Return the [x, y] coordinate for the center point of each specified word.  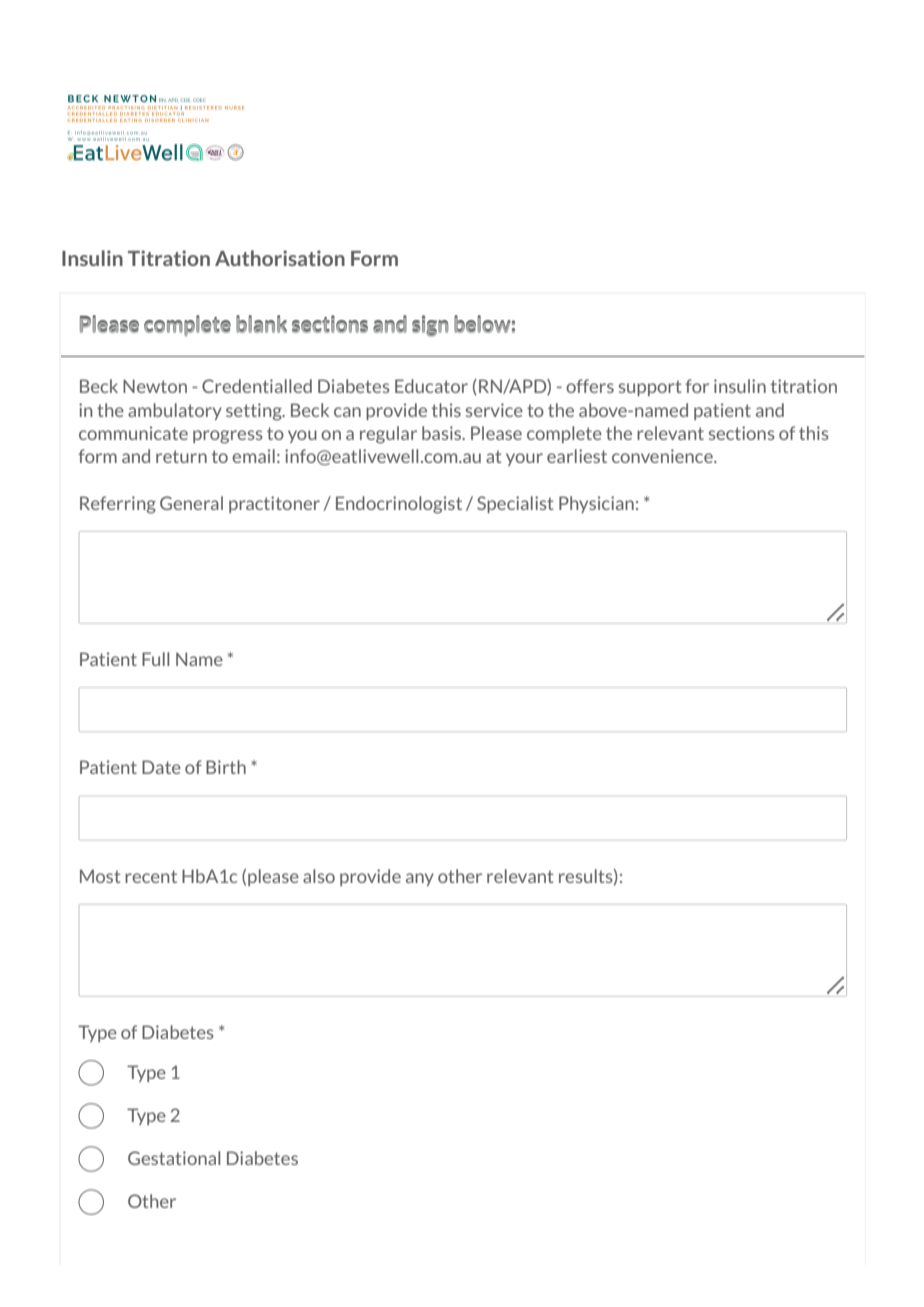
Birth [226, 767]
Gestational [174, 1158]
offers [590, 386]
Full [155, 659]
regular [388, 435]
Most [100, 876]
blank [261, 324]
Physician [596, 504]
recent [151, 876]
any [420, 879]
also [319, 876]
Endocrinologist [399, 505]
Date [161, 767]
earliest [577, 456]
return [181, 456]
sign [430, 326]
